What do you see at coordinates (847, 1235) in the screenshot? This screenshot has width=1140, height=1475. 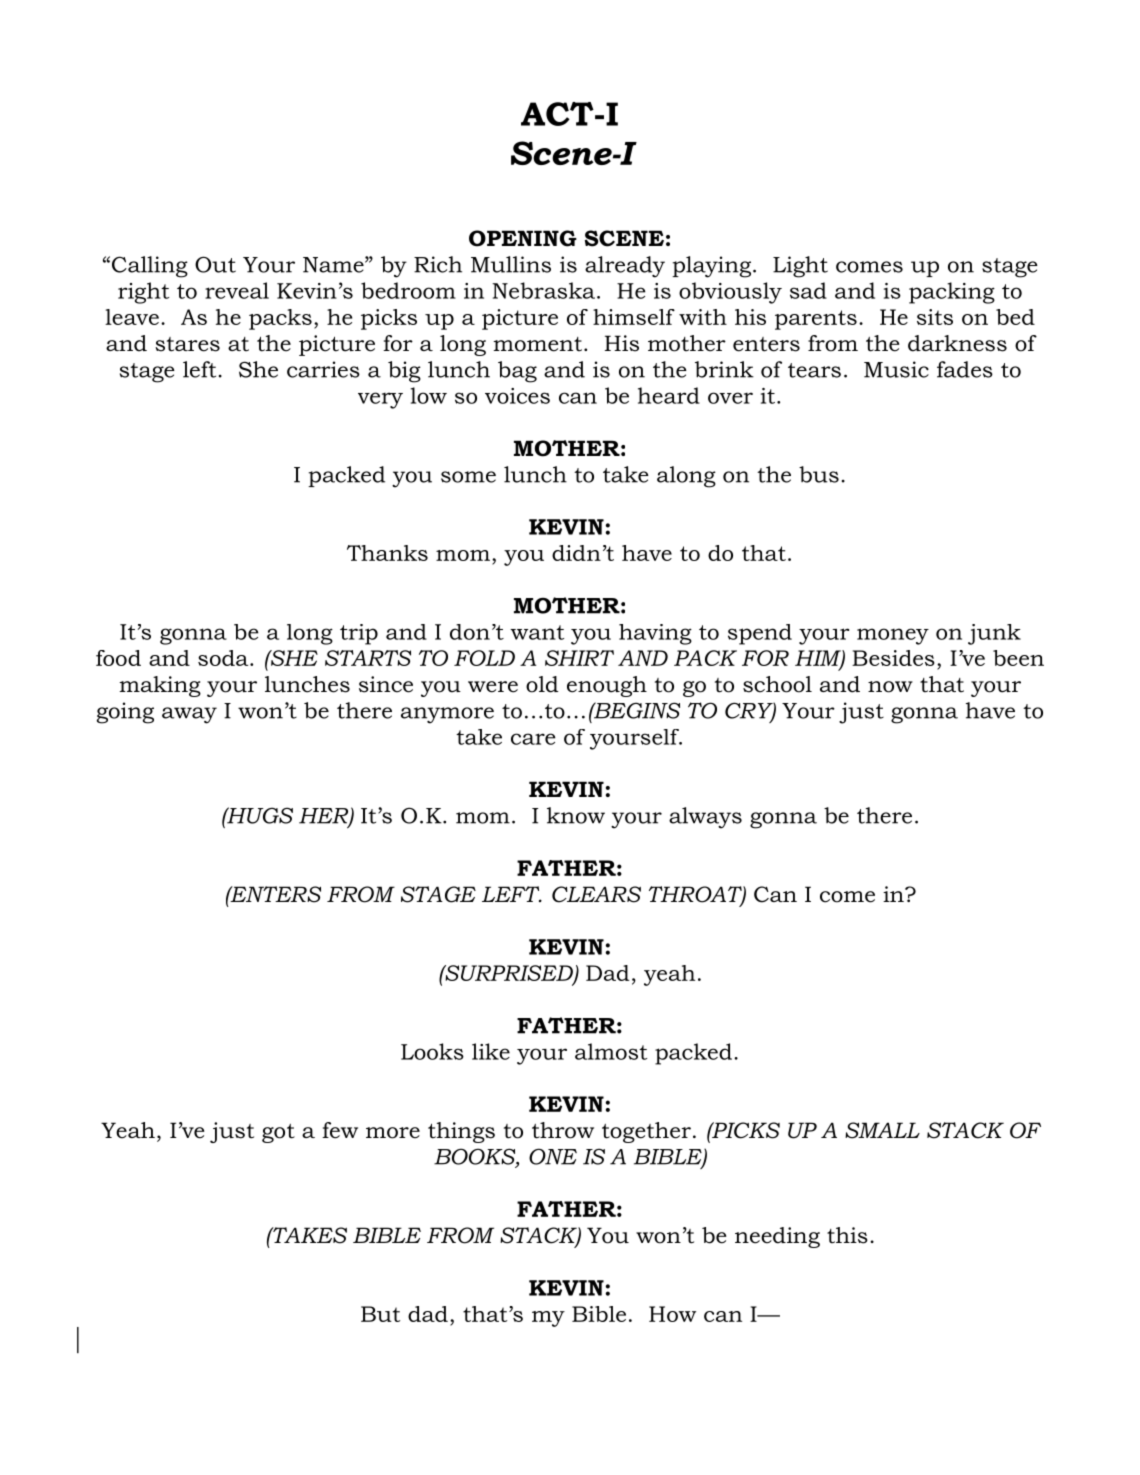 I see `this` at bounding box center [847, 1235].
